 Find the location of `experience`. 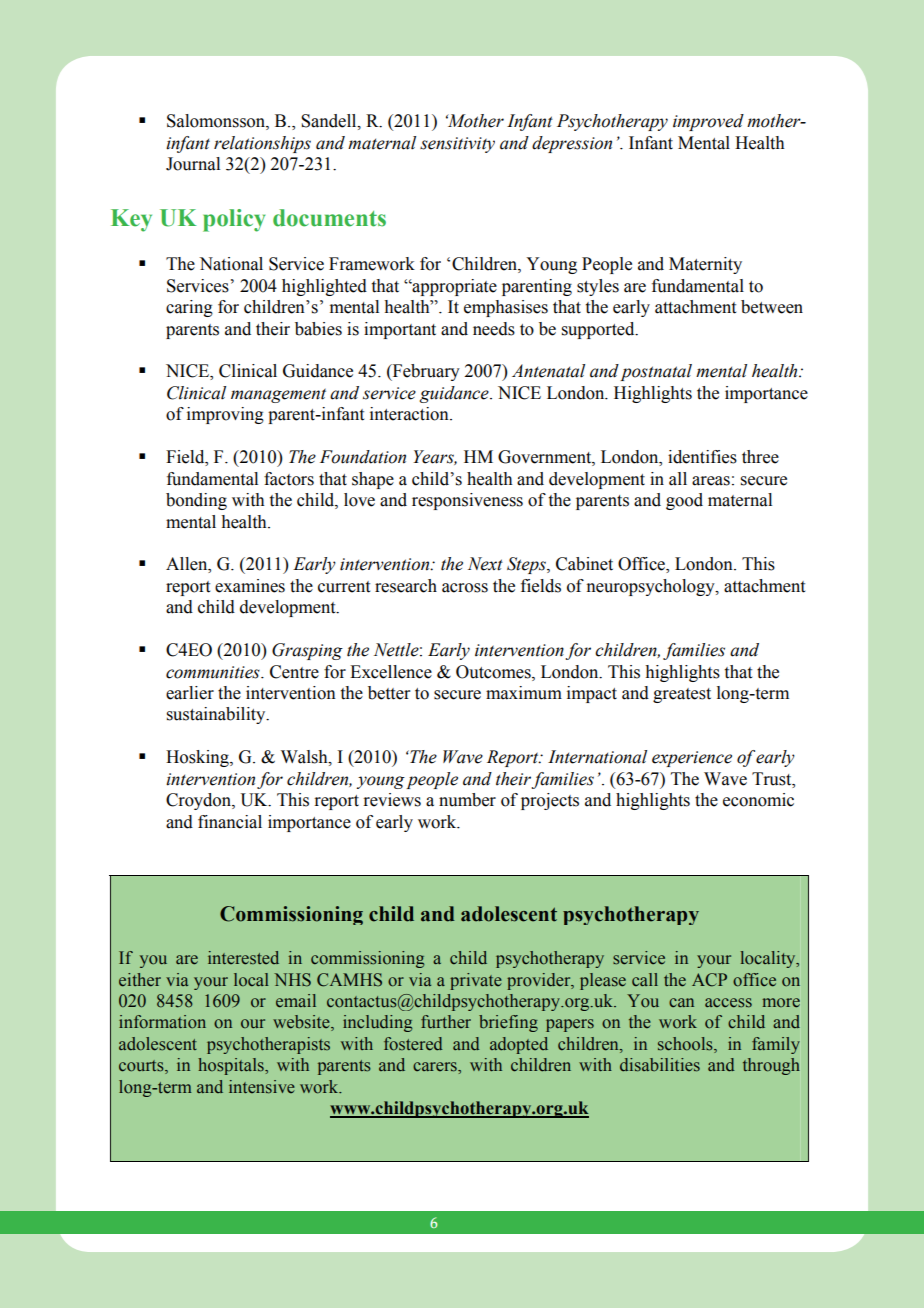

experience is located at coordinates (692, 759).
